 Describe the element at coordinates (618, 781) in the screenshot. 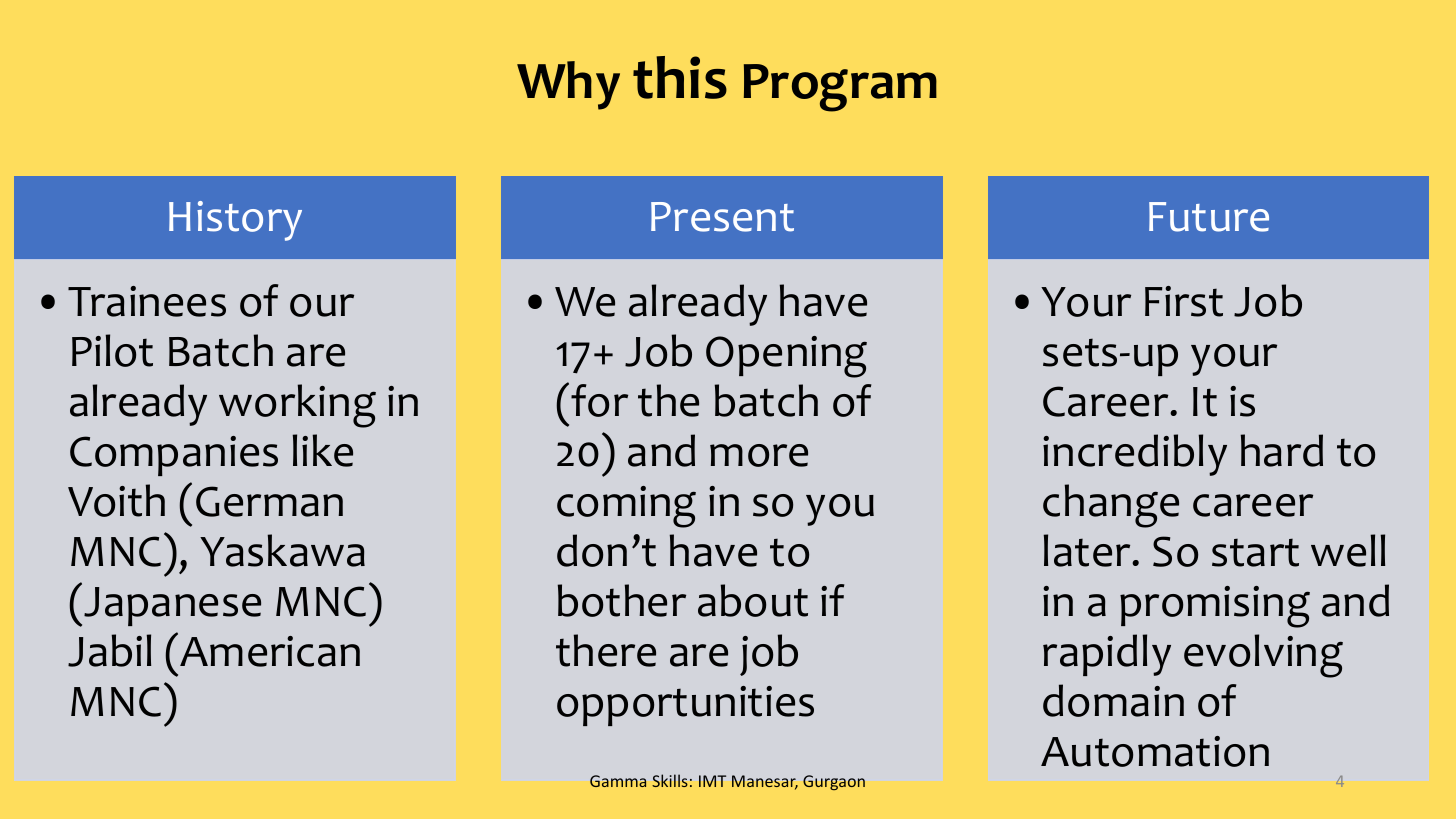

I see `Gamma` at that location.
